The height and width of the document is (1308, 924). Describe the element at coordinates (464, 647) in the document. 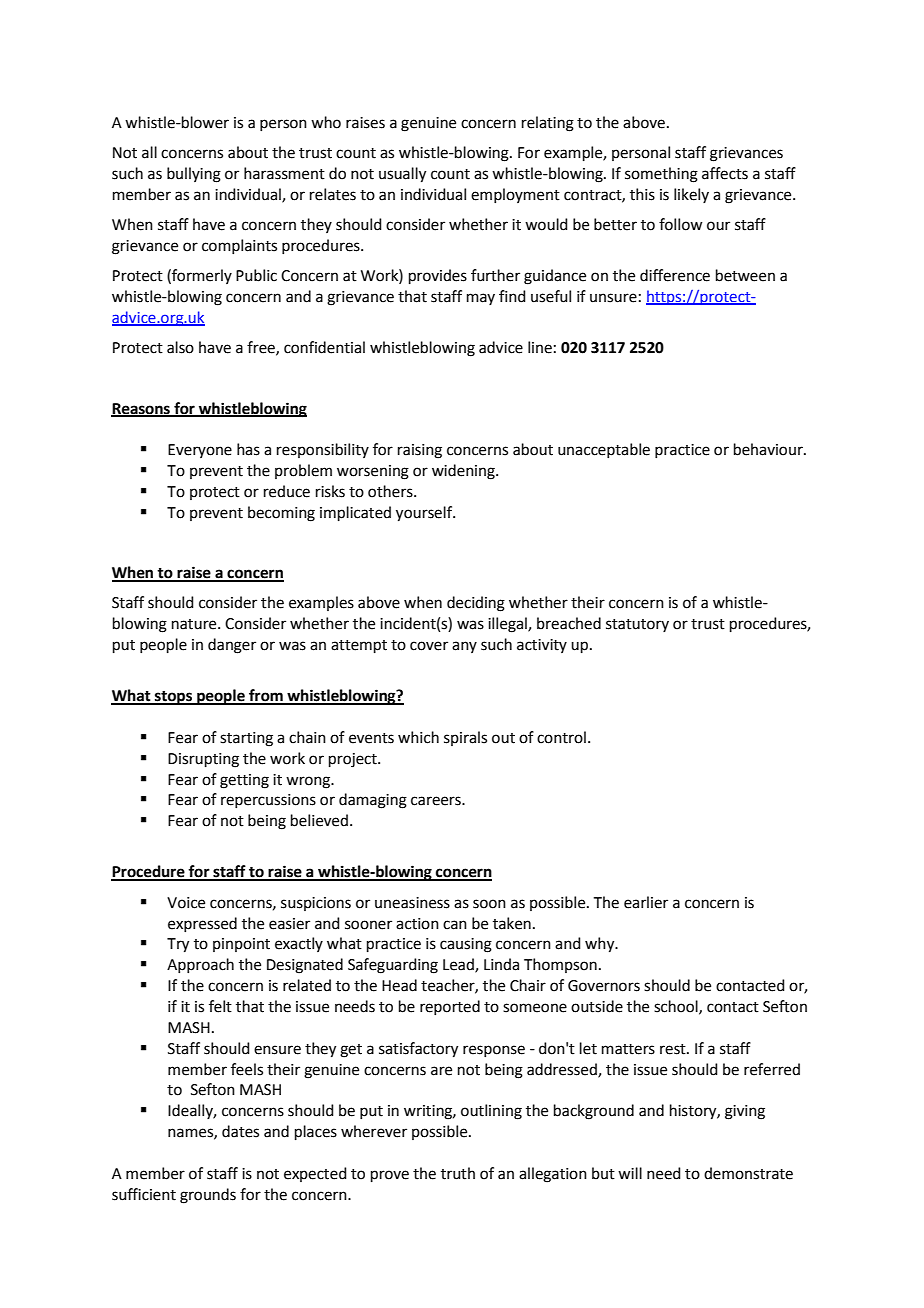

I see `any` at that location.
